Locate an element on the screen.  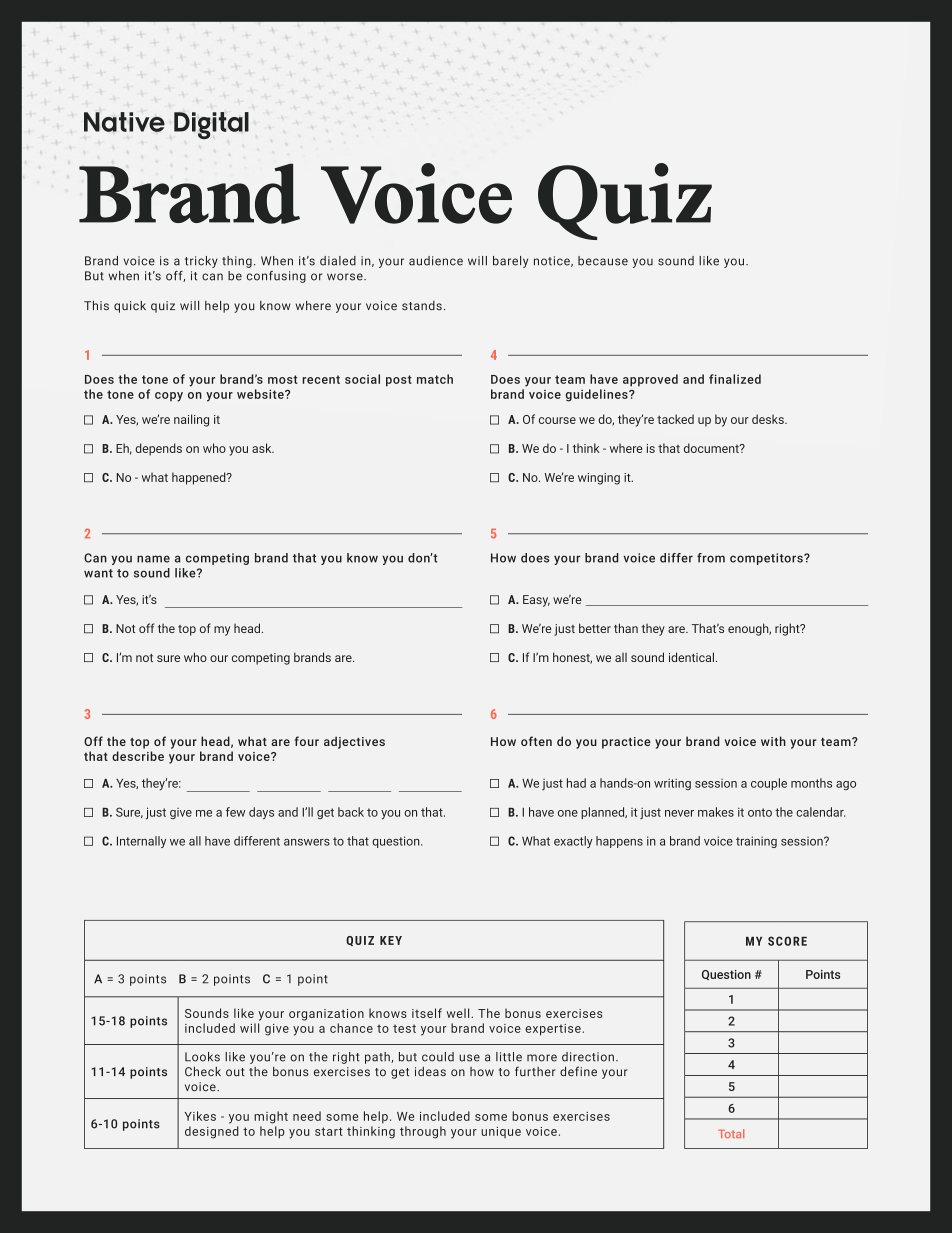
Yikes is located at coordinates (200, 1116).
